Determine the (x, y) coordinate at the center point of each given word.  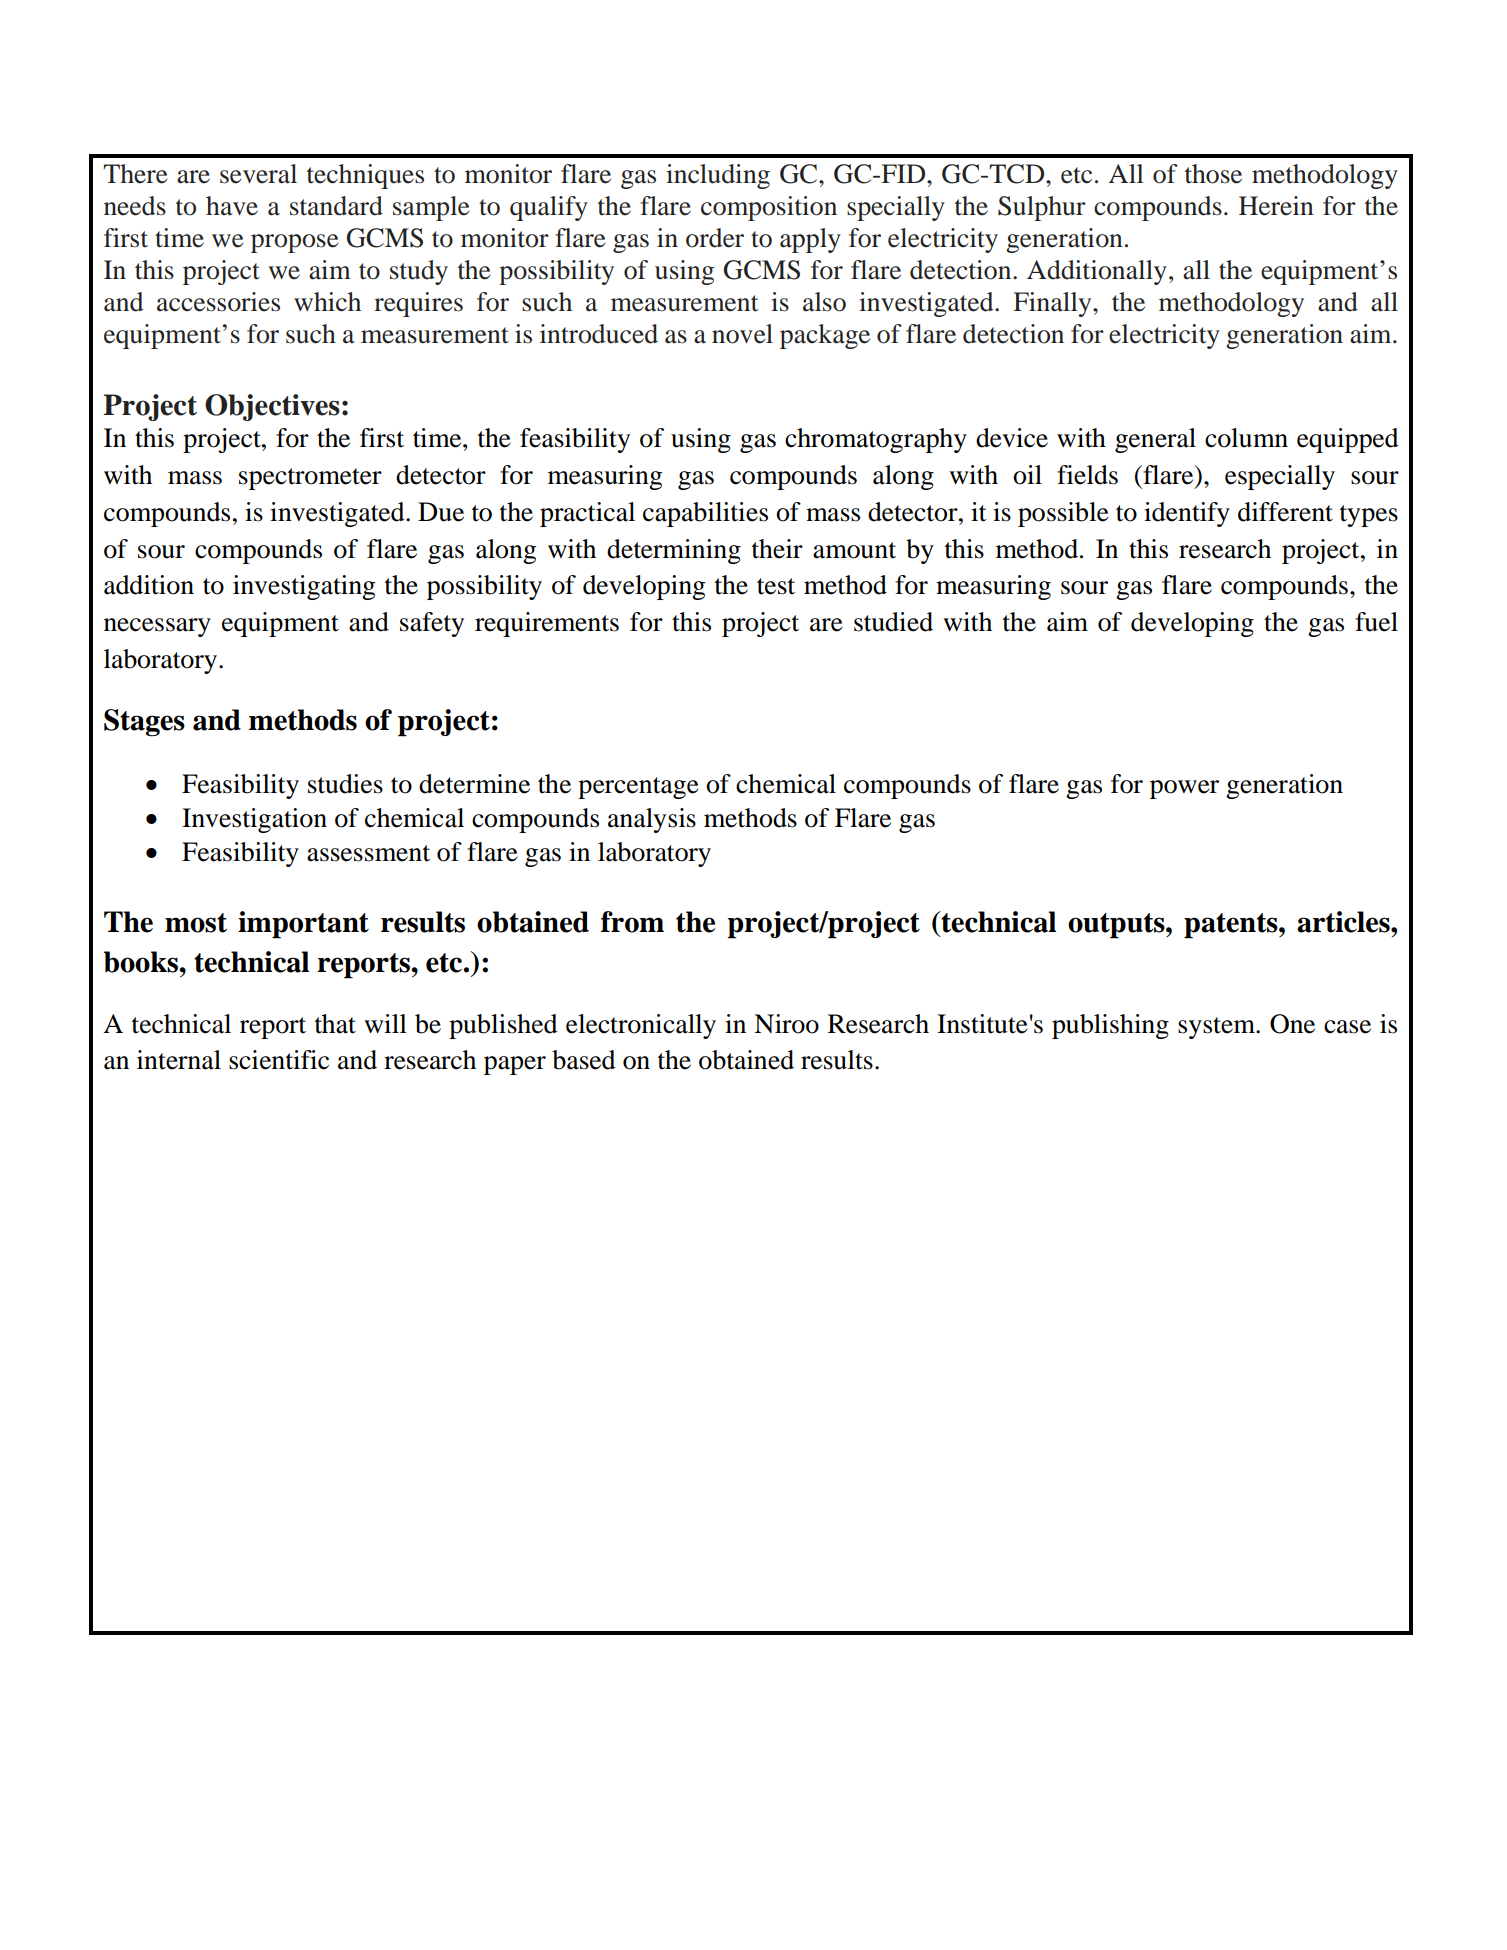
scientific (279, 1060)
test (776, 586)
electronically (641, 1026)
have (232, 206)
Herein (1276, 206)
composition (769, 208)
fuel (1376, 622)
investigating (304, 587)
